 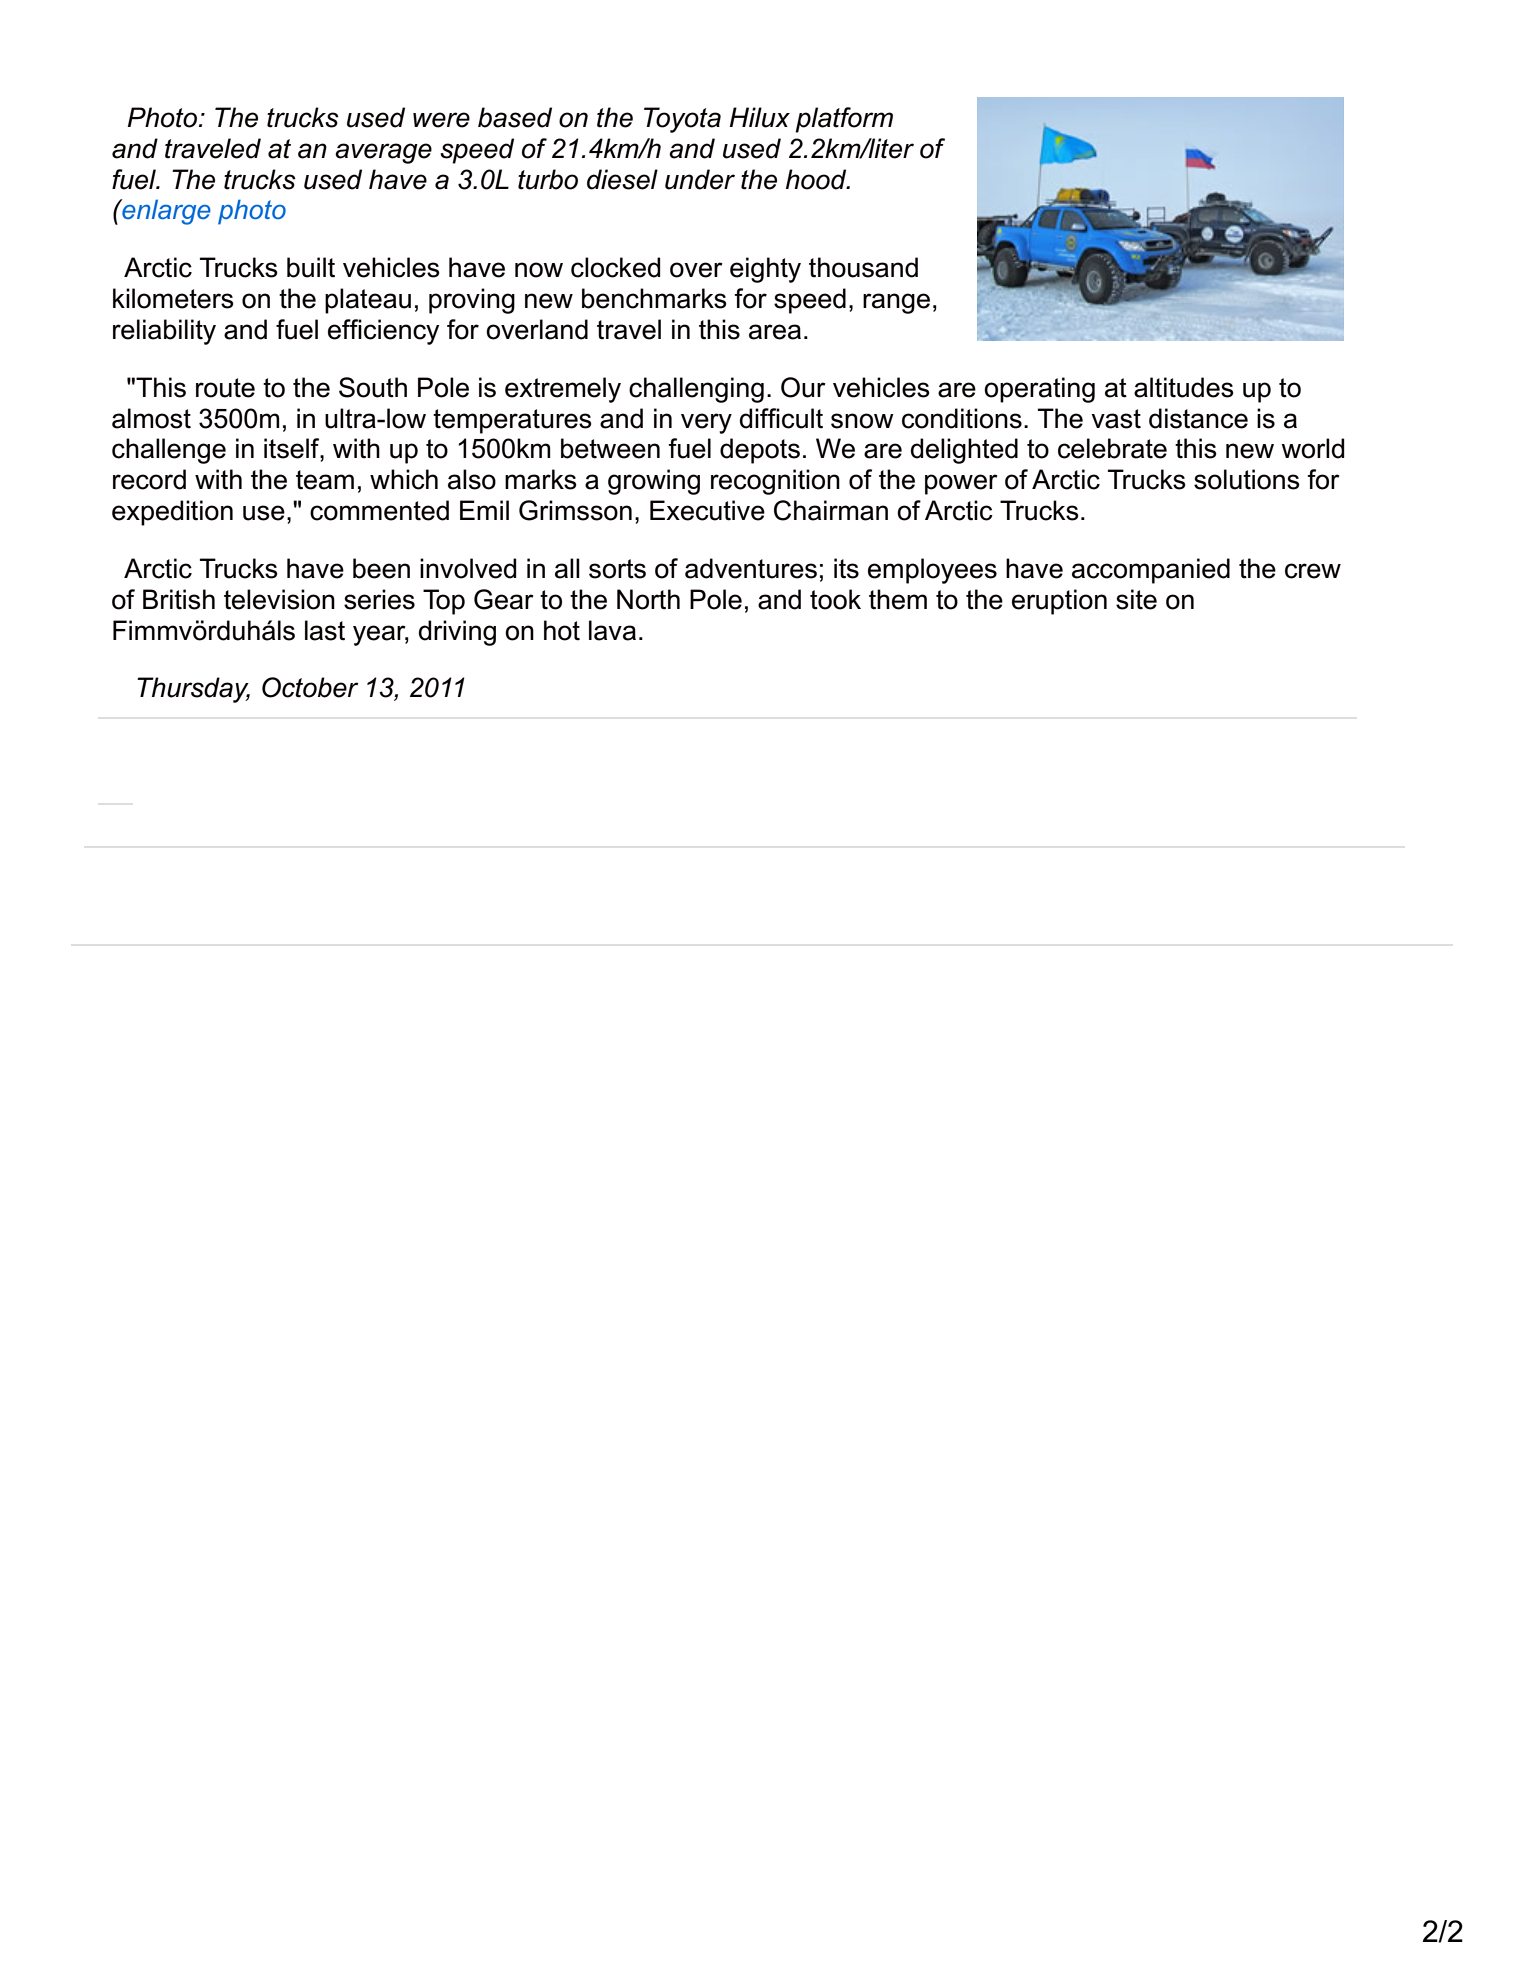 What do you see at coordinates (844, 120) in the document?
I see `platform` at bounding box center [844, 120].
